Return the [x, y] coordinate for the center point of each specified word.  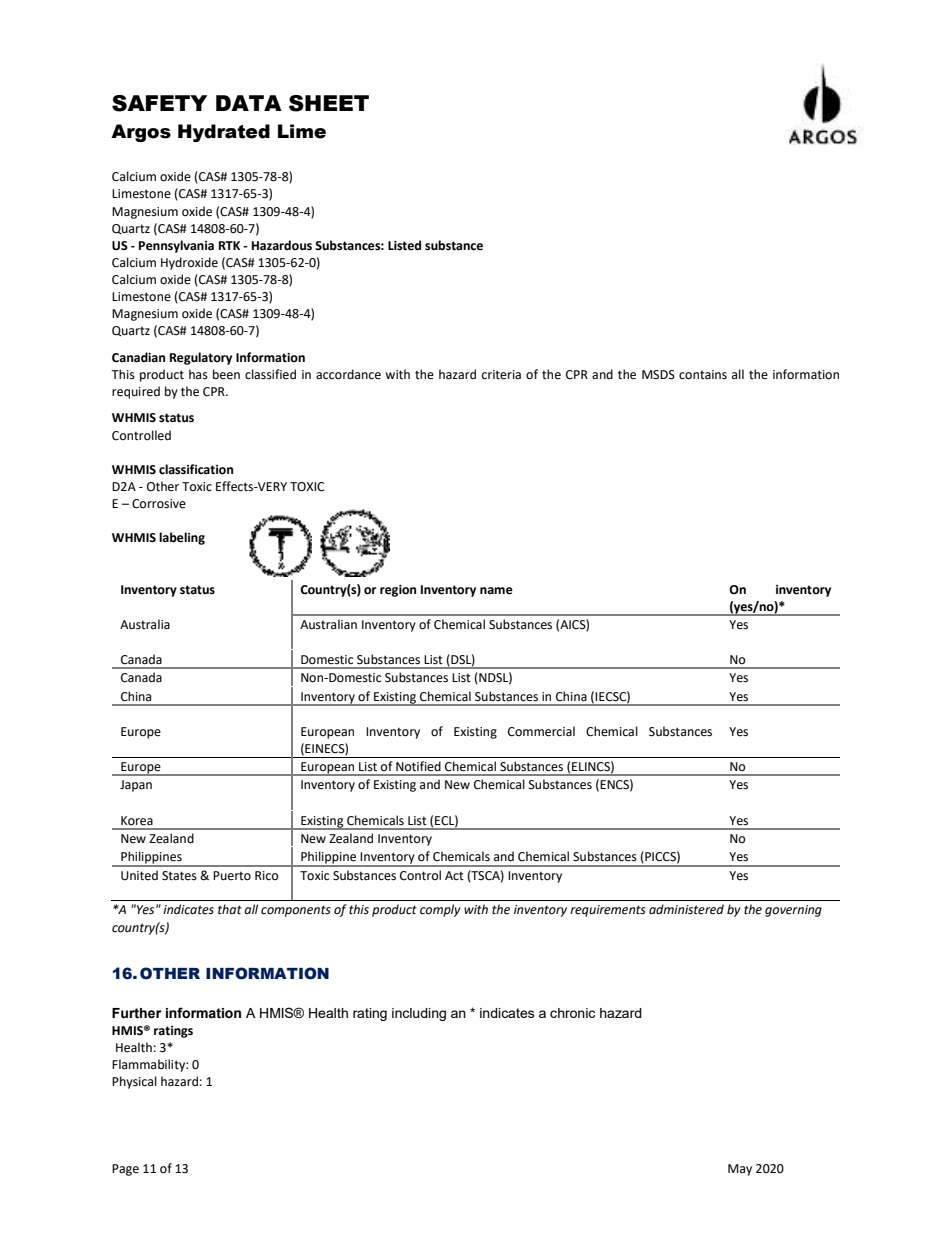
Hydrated [224, 133]
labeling [182, 538]
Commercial [541, 731]
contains [703, 375]
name [496, 591]
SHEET [329, 103]
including [419, 1014]
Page [125, 1170]
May [740, 1170]
